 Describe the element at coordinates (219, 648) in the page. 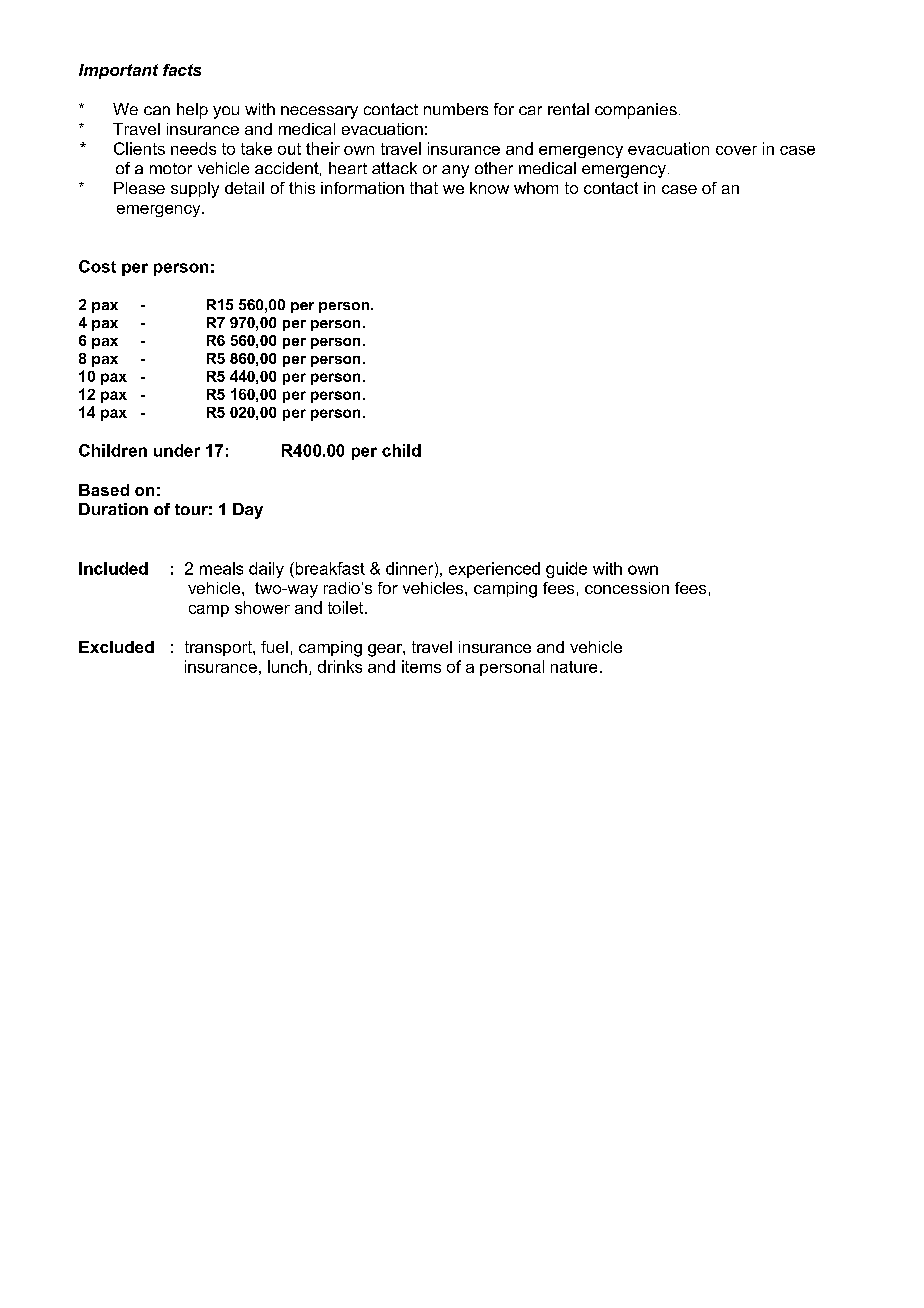

I see `transport` at that location.
